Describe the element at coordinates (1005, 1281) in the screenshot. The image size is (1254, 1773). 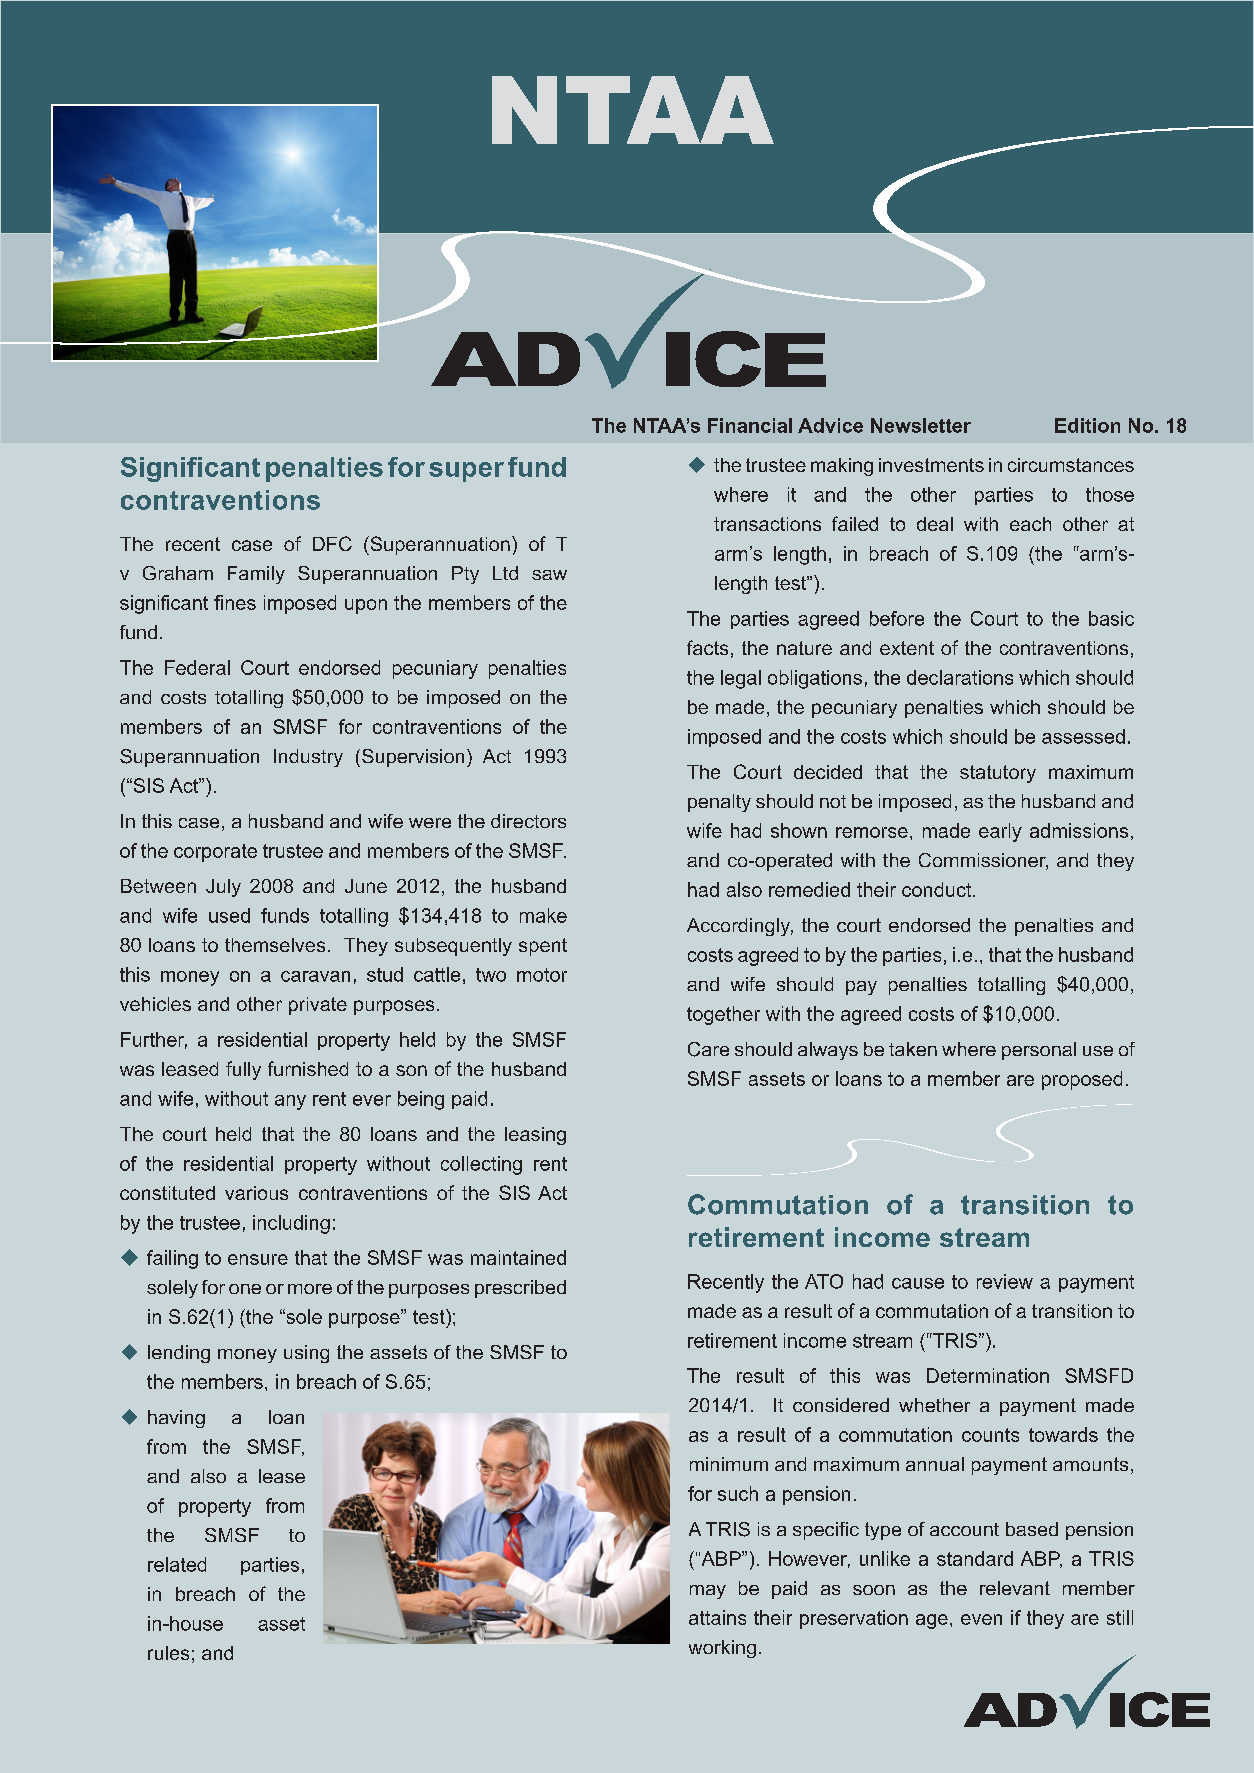
I see `review` at that location.
